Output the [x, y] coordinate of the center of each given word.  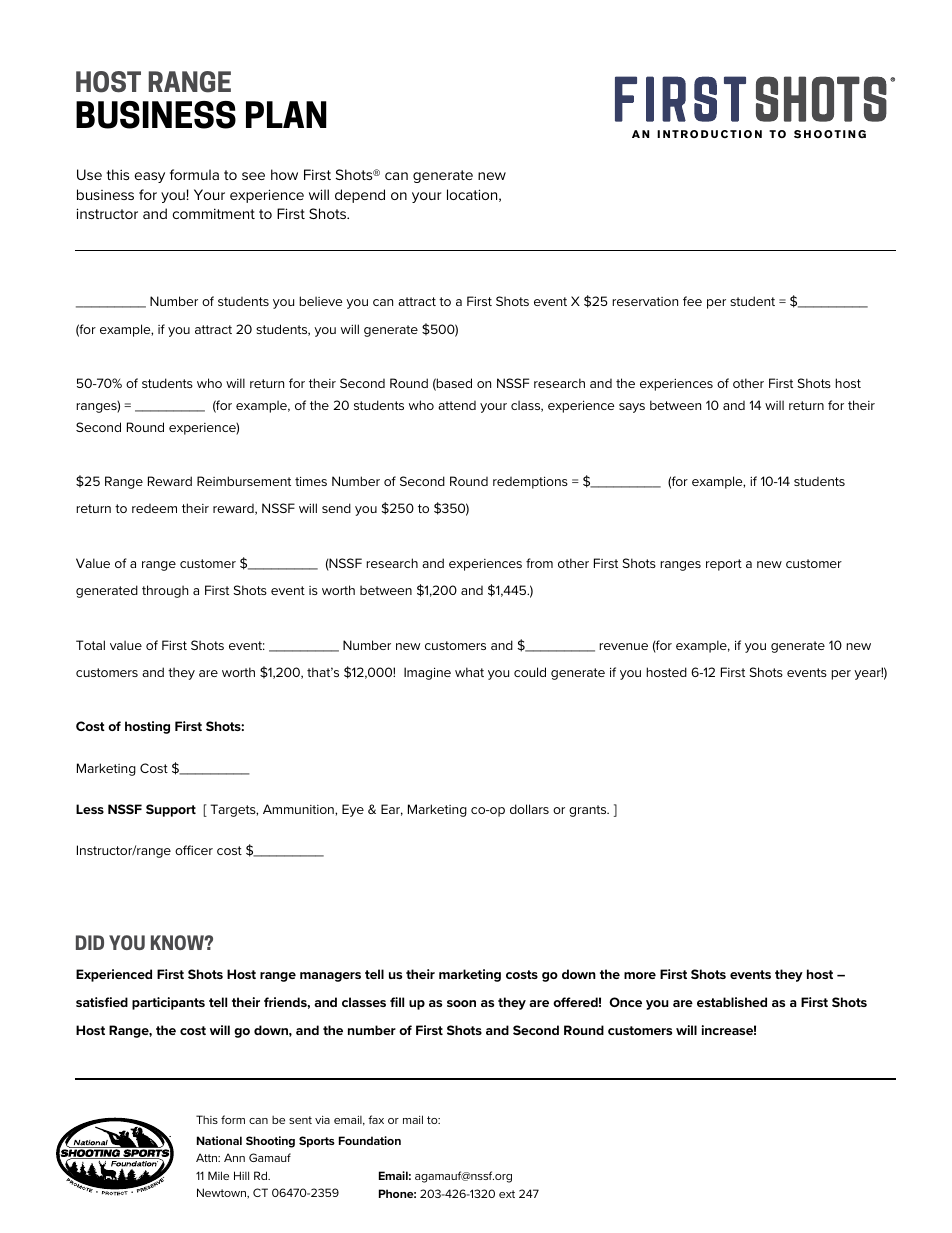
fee [692, 301]
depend [360, 196]
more [640, 975]
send [336, 508]
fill [397, 1002]
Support [171, 810]
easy [149, 177]
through [165, 591]
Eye [353, 810]
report [724, 565]
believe [320, 301]
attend [457, 405]
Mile [218, 1175]
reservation [645, 301]
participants [168, 1003]
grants [589, 811]
